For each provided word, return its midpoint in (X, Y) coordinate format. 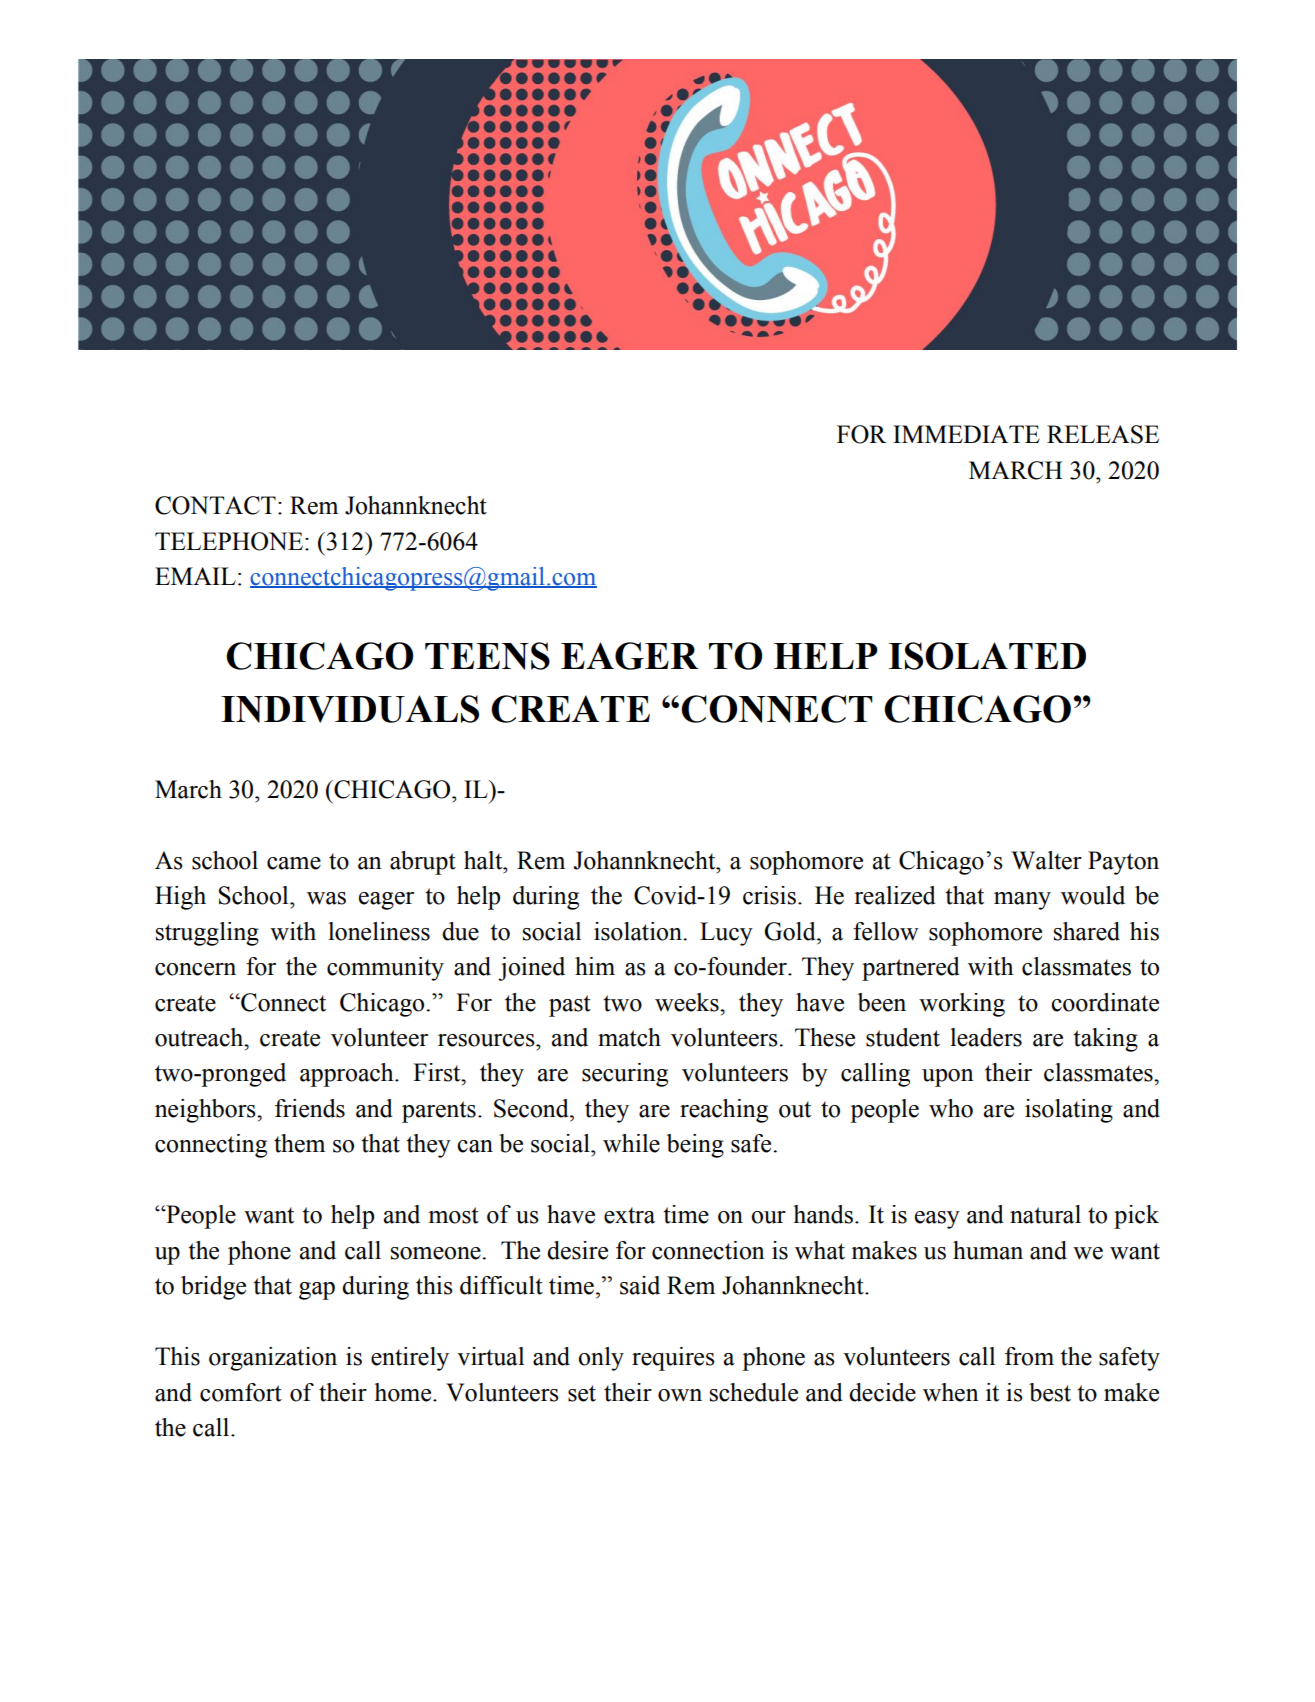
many (1022, 901)
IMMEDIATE (966, 434)
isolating (1069, 1111)
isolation (639, 931)
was (326, 898)
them (299, 1143)
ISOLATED (987, 656)
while (631, 1143)
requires (673, 1359)
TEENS (487, 656)
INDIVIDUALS (350, 709)
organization (273, 1359)
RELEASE (1103, 434)
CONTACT (215, 505)
